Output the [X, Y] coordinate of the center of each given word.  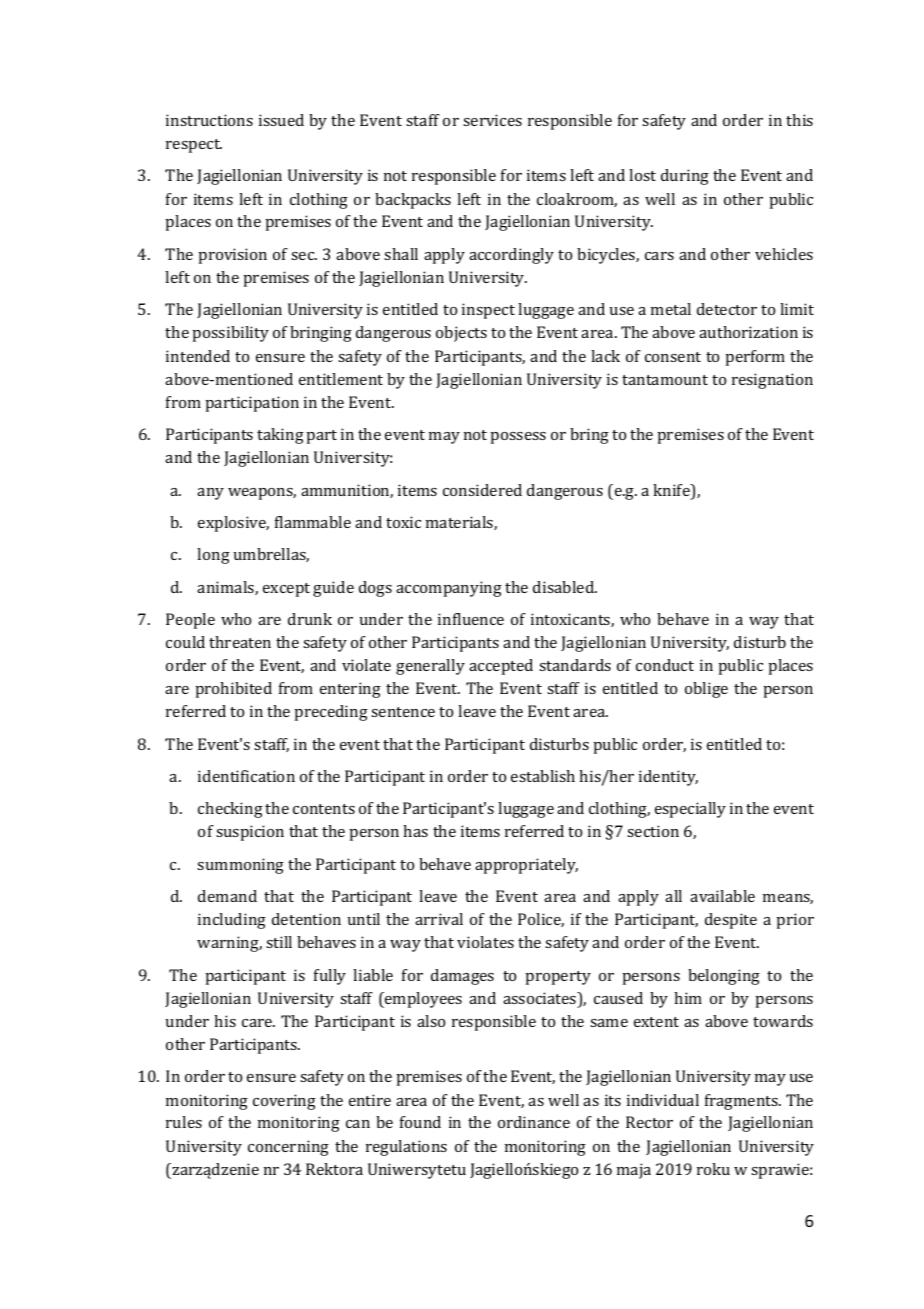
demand [227, 896]
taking [280, 436]
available [722, 896]
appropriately [526, 866]
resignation [772, 381]
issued [281, 120]
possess [518, 438]
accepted [501, 667]
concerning [288, 1148]
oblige [706, 690]
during [685, 177]
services [492, 120]
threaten [240, 642]
